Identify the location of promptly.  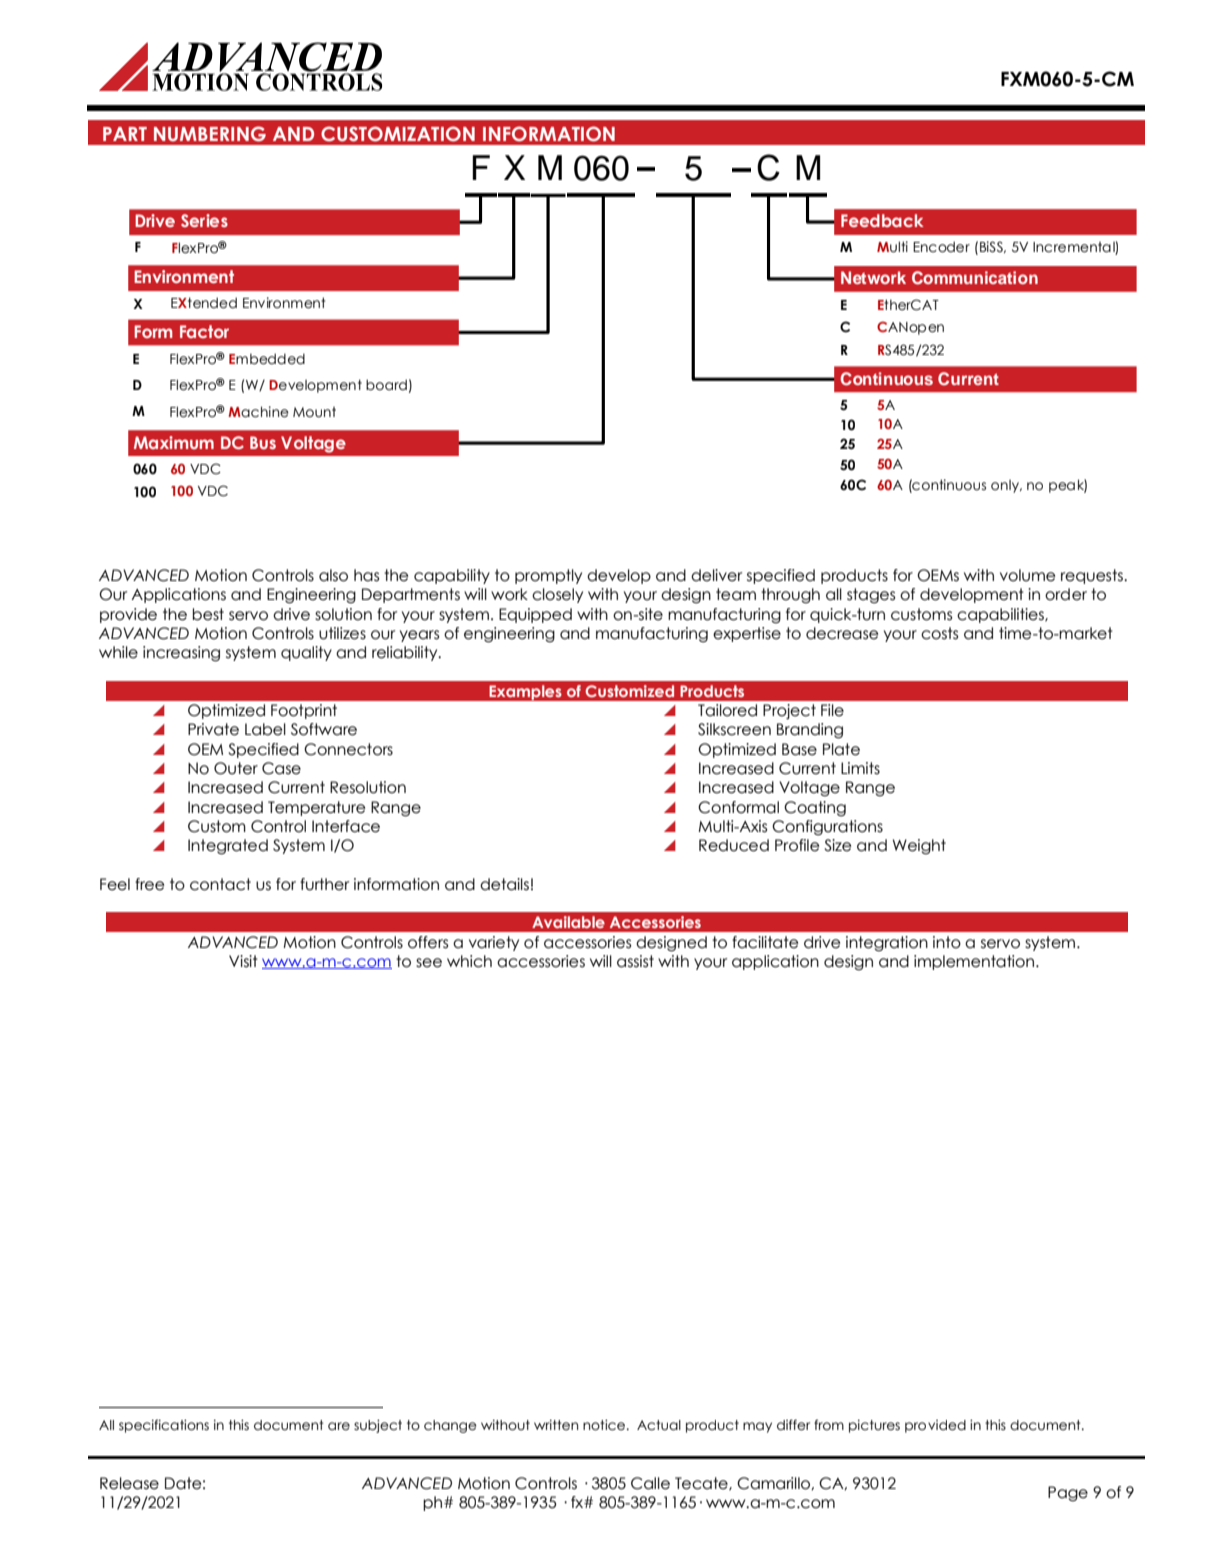
(548, 576).
